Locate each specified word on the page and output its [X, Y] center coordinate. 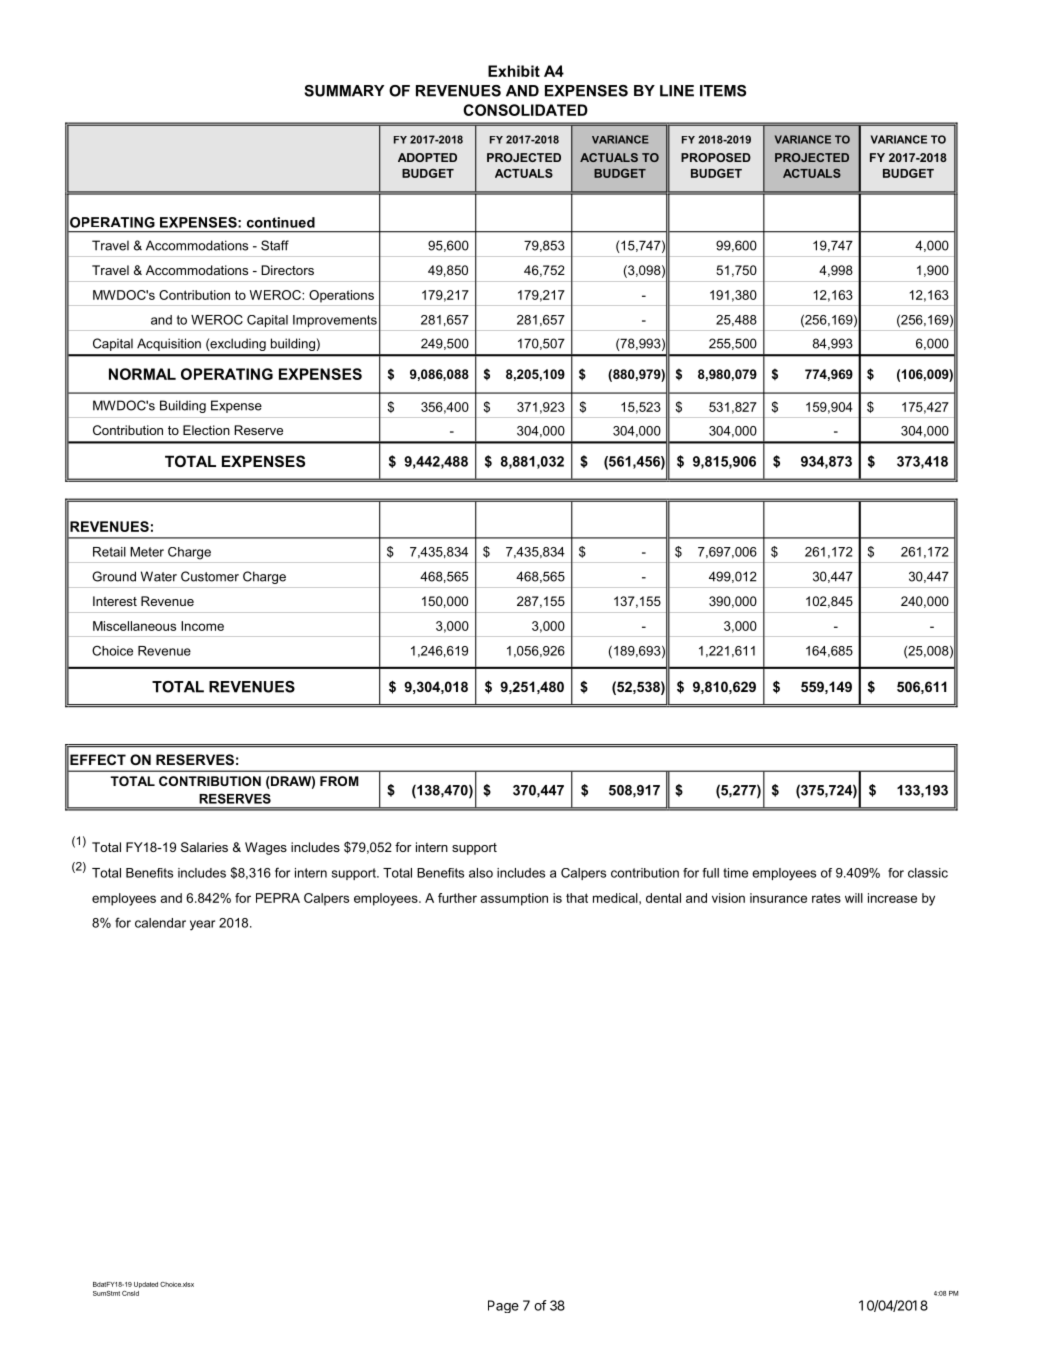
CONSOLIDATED [525, 110]
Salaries [204, 847]
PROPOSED [716, 157]
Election [206, 430]
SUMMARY [344, 91]
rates [826, 898]
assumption [514, 899]
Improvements [335, 321]
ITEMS [723, 91]
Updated [146, 1285]
